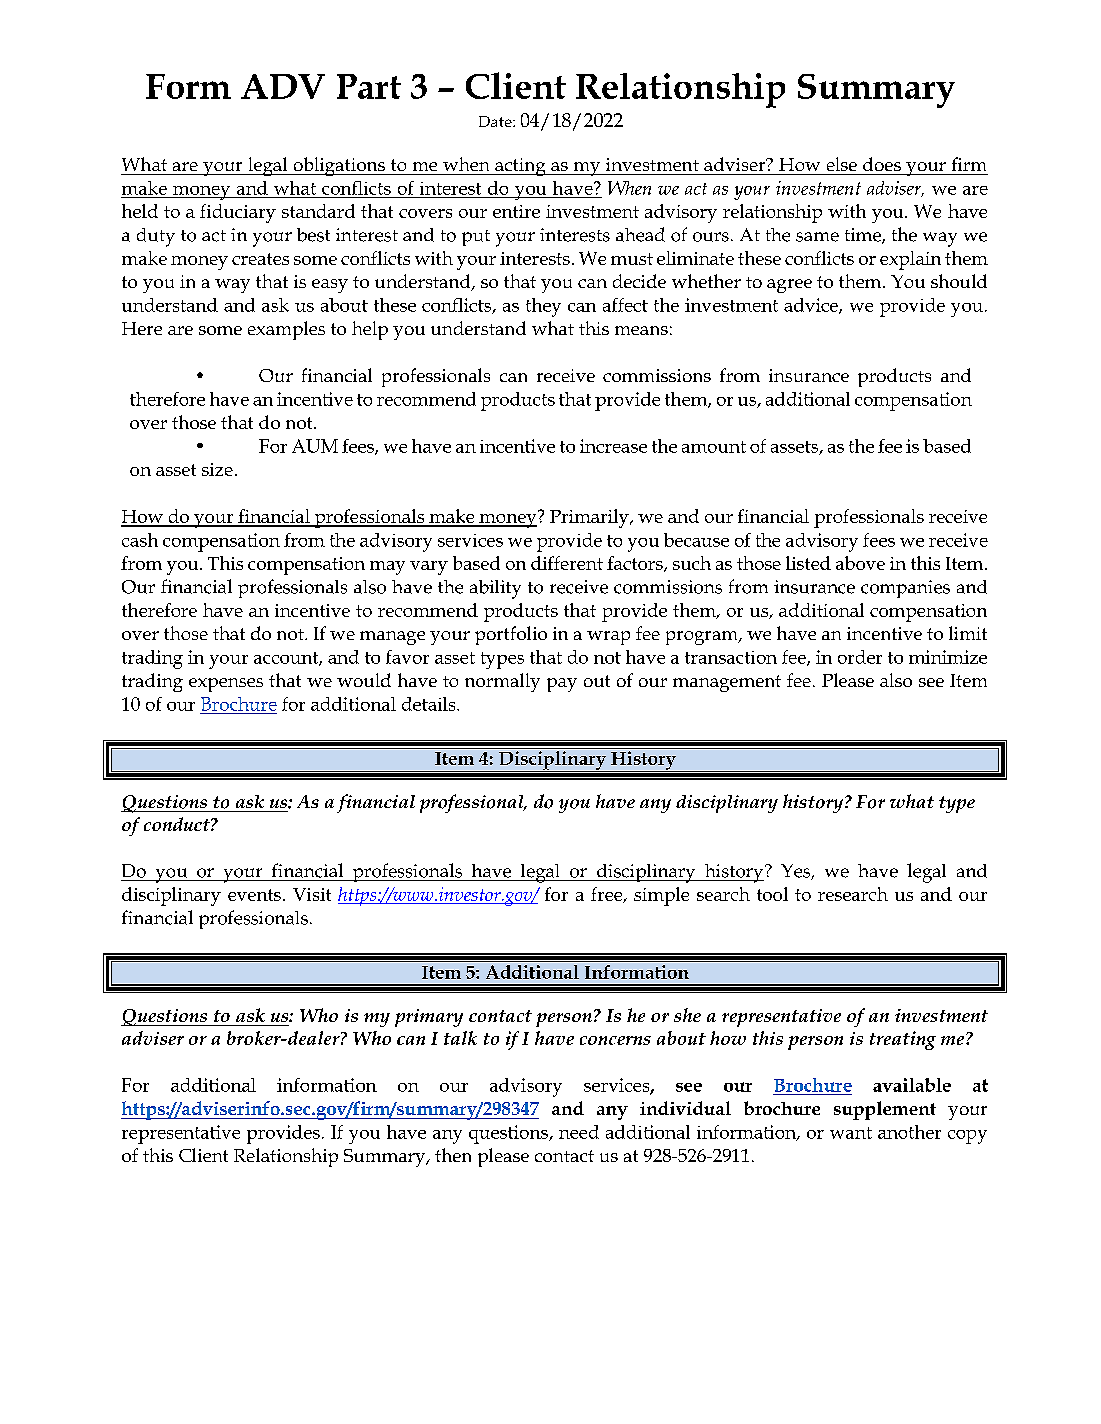 The image size is (1101, 1424). I want to click on need, so click(579, 1132).
